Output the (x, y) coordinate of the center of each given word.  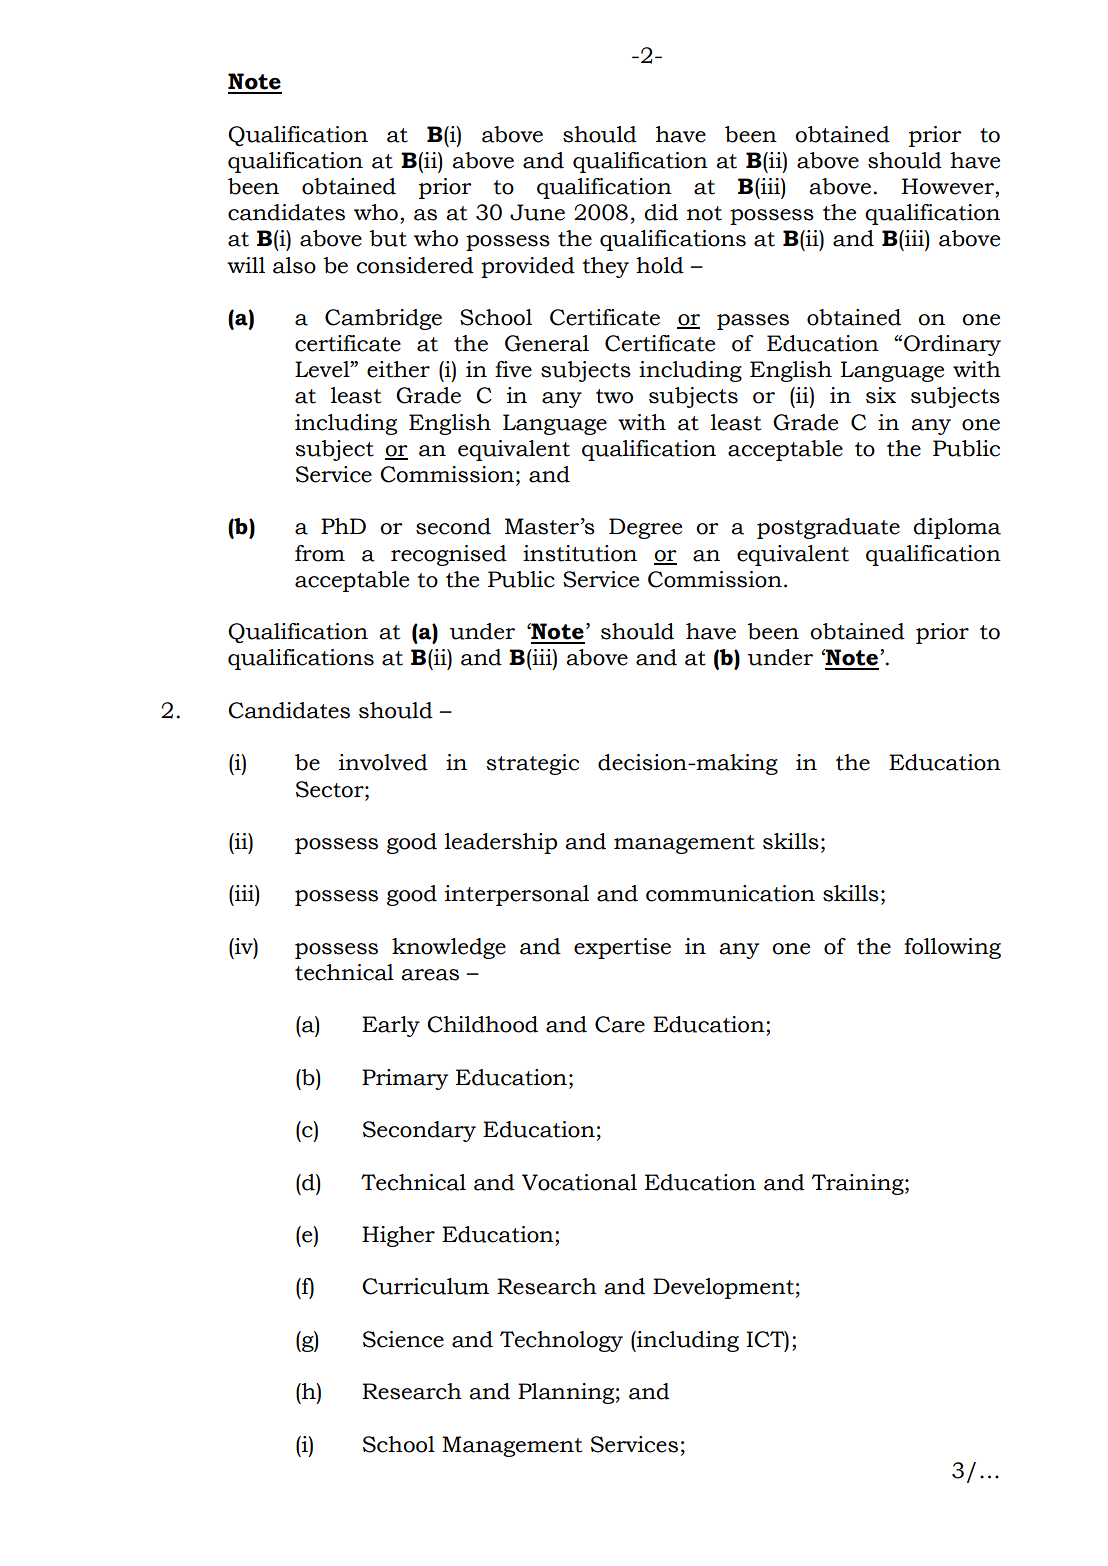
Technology (561, 1341)
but (388, 238)
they (605, 267)
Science (403, 1339)
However (948, 186)
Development (723, 1288)
